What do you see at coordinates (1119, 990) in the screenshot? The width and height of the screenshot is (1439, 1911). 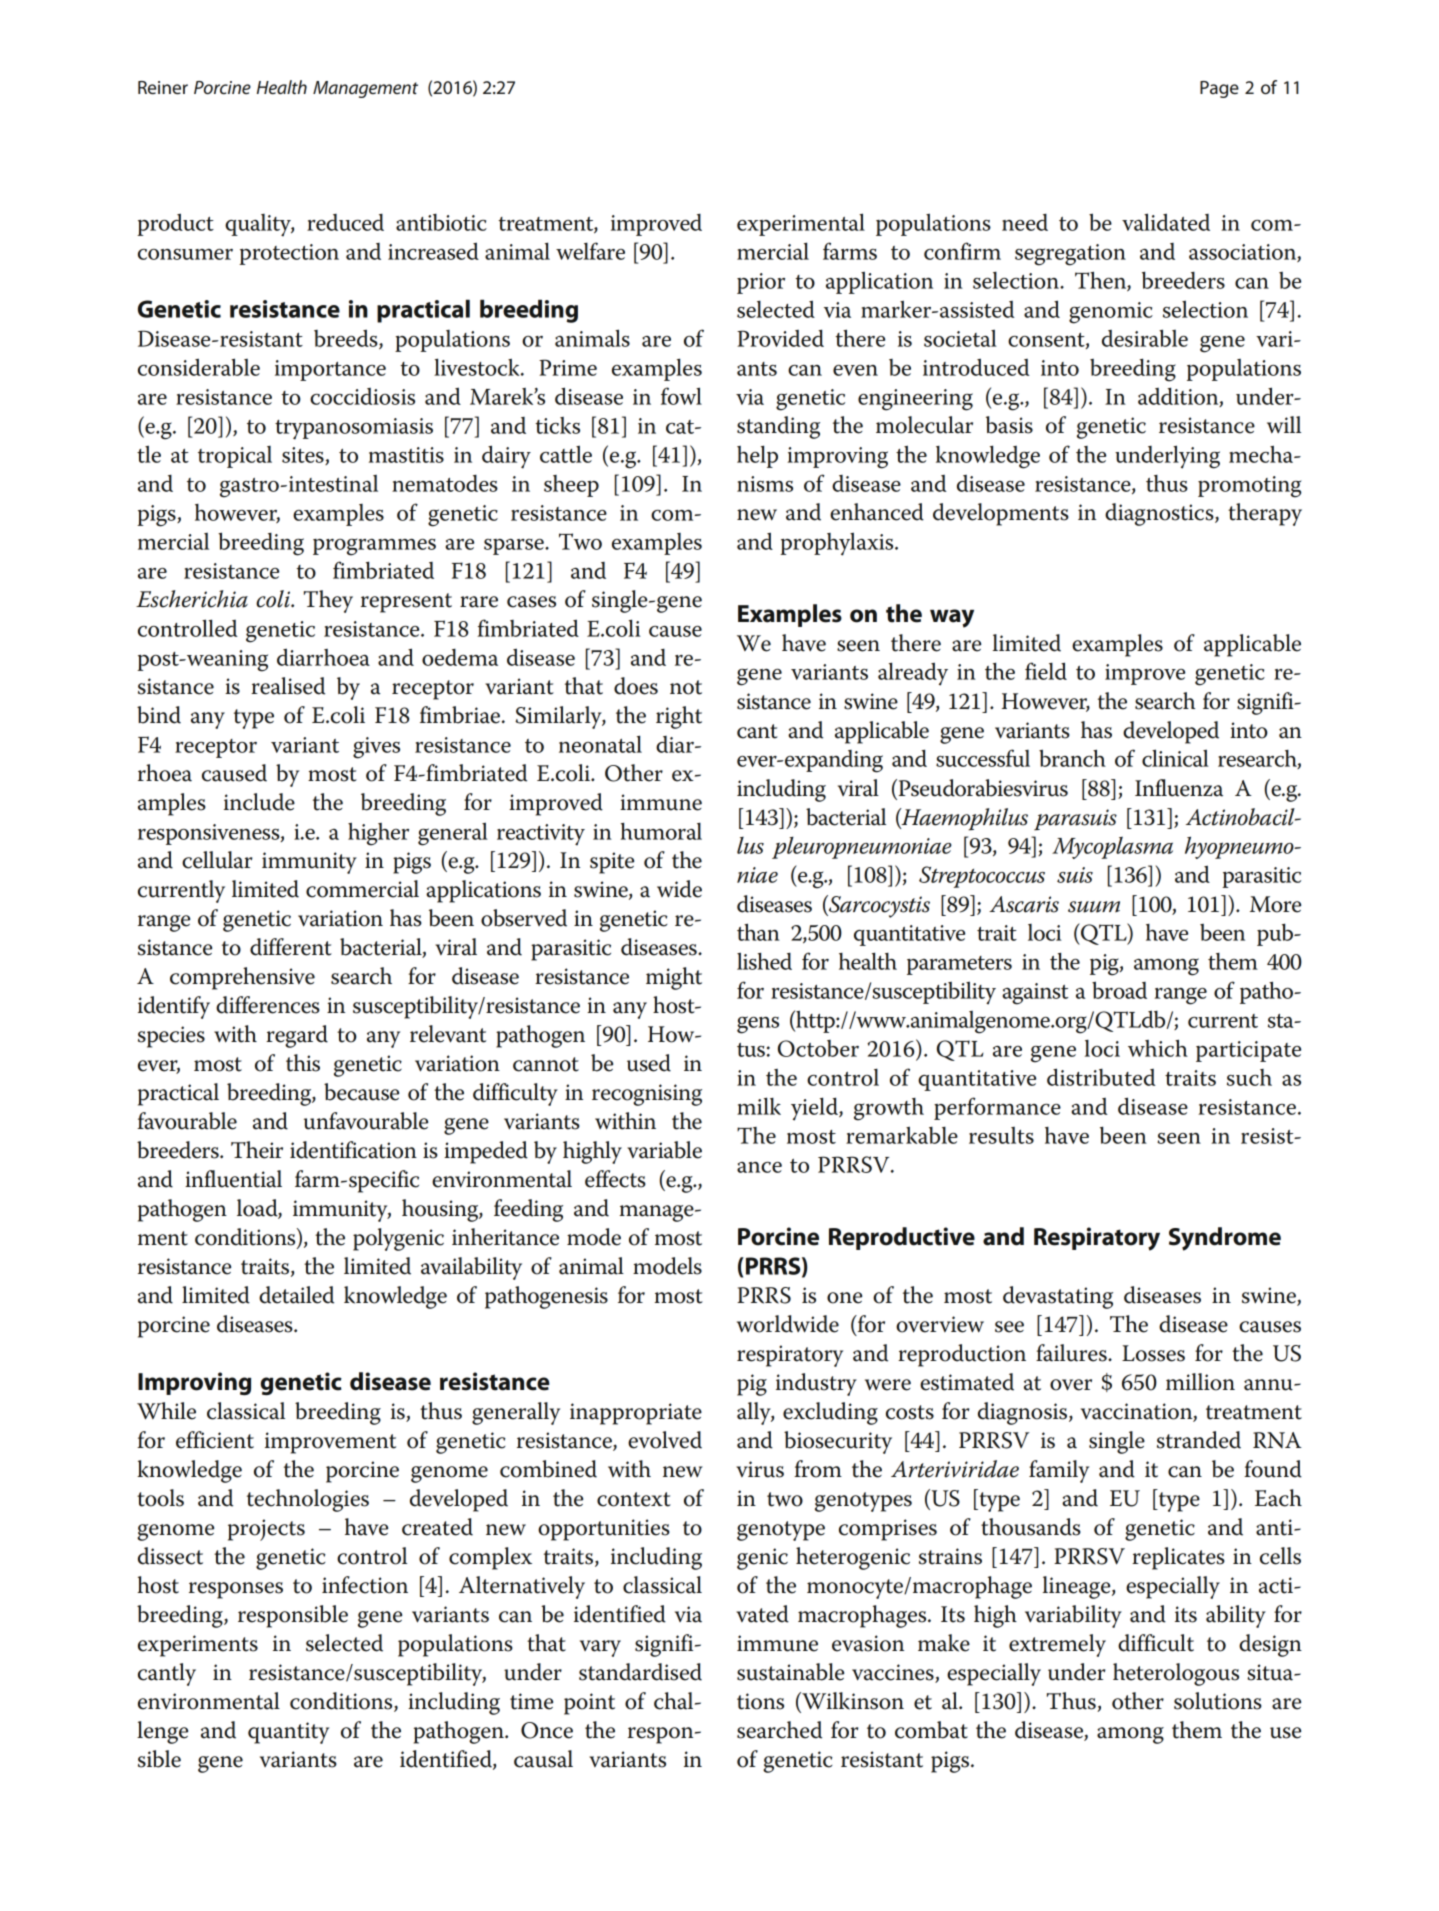 I see `broad` at bounding box center [1119, 990].
